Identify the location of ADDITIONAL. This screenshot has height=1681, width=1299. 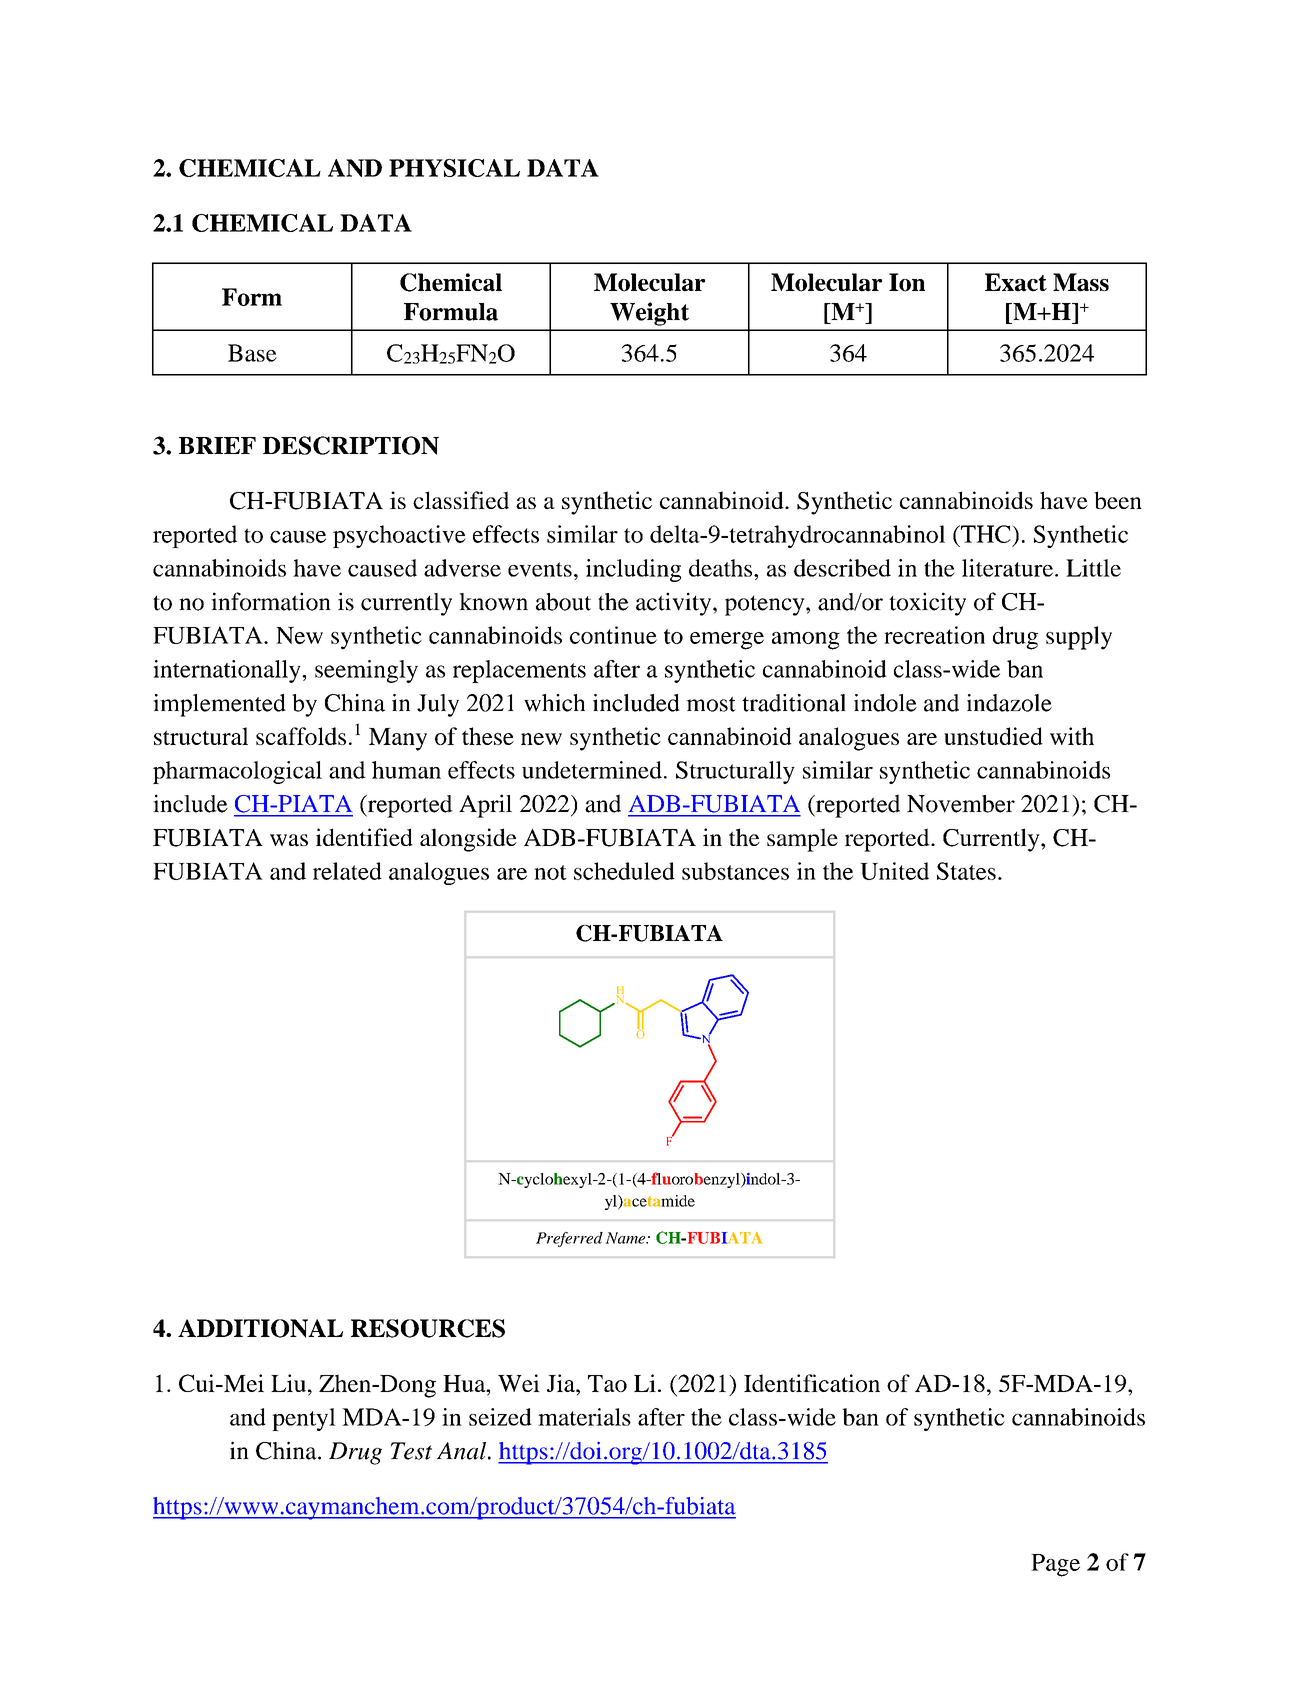
(260, 1328).
